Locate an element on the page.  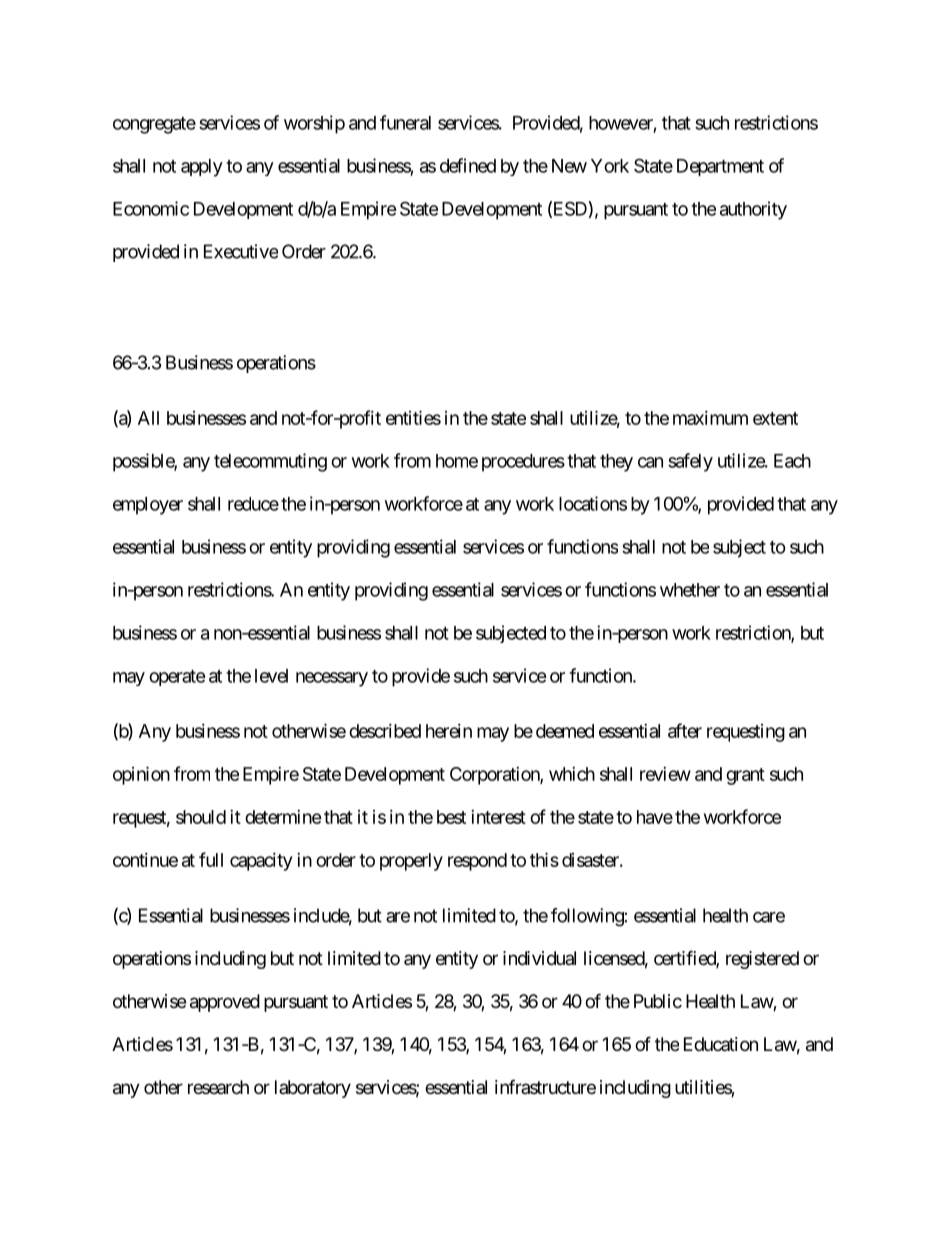
grant is located at coordinates (745, 776).
